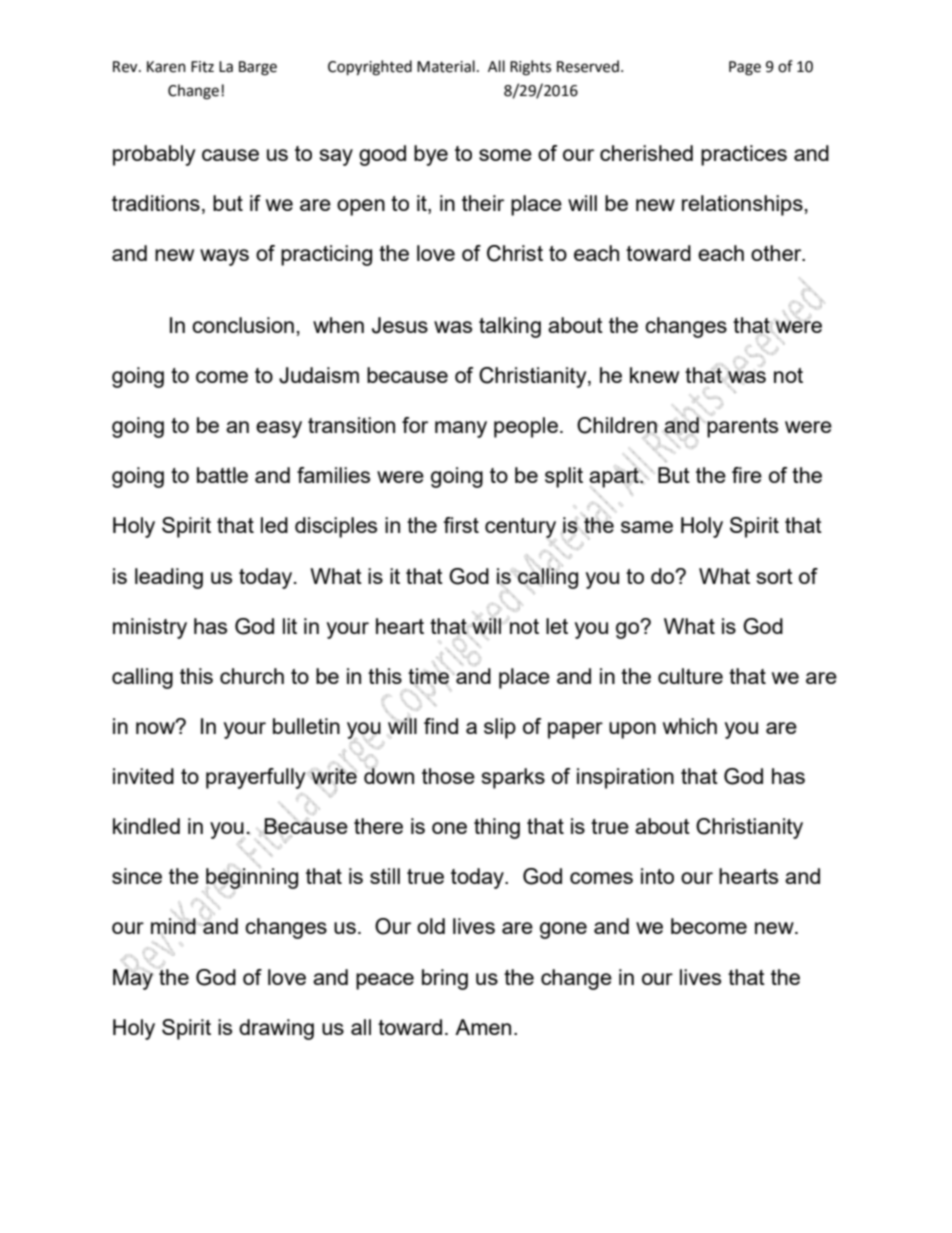 The image size is (952, 1233). Describe the element at coordinates (445, 979) in the screenshot. I see `bring` at that location.
